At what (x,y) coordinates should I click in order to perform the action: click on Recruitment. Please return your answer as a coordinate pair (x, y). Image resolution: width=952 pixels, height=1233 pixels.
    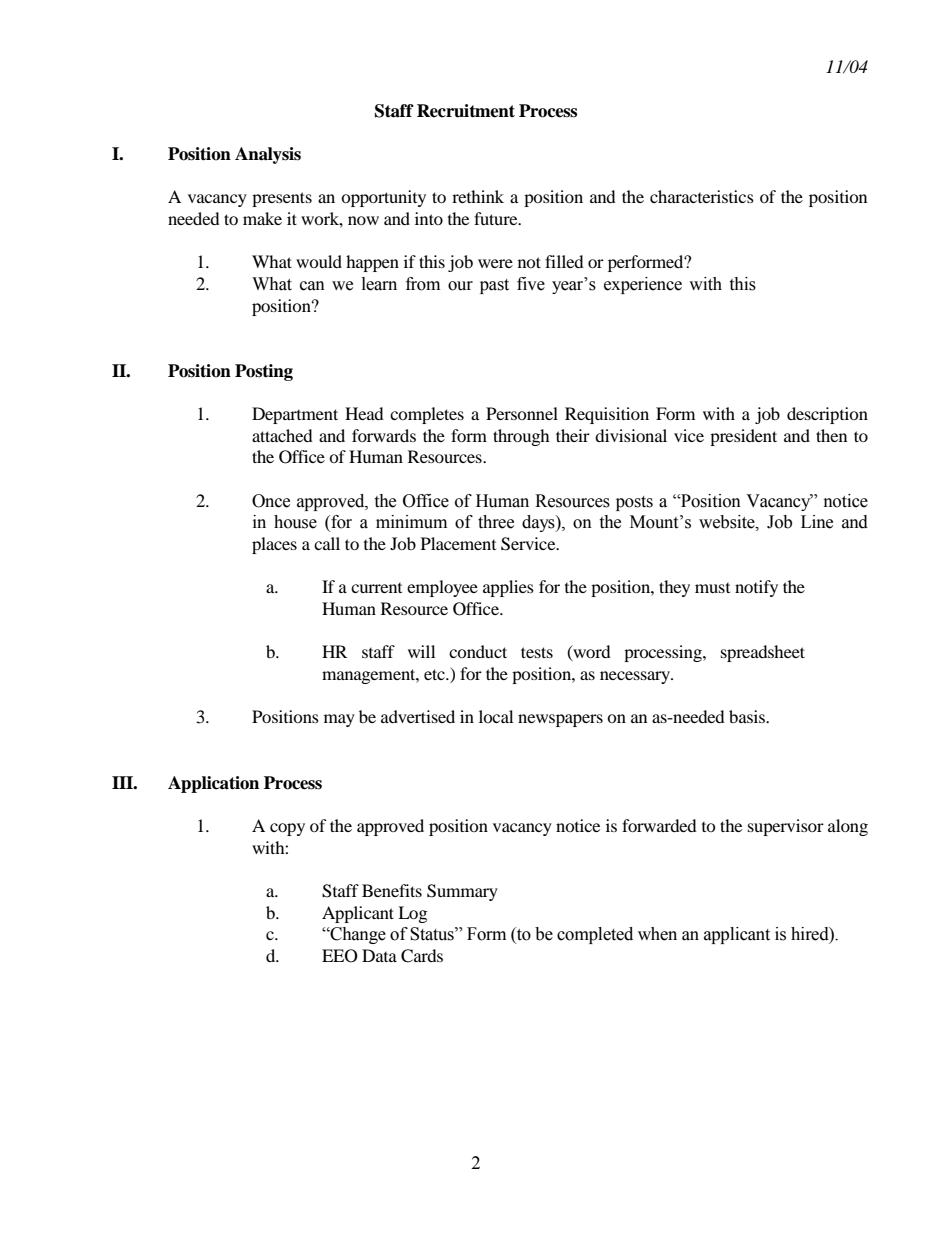
    Looking at the image, I should click on (466, 111).
